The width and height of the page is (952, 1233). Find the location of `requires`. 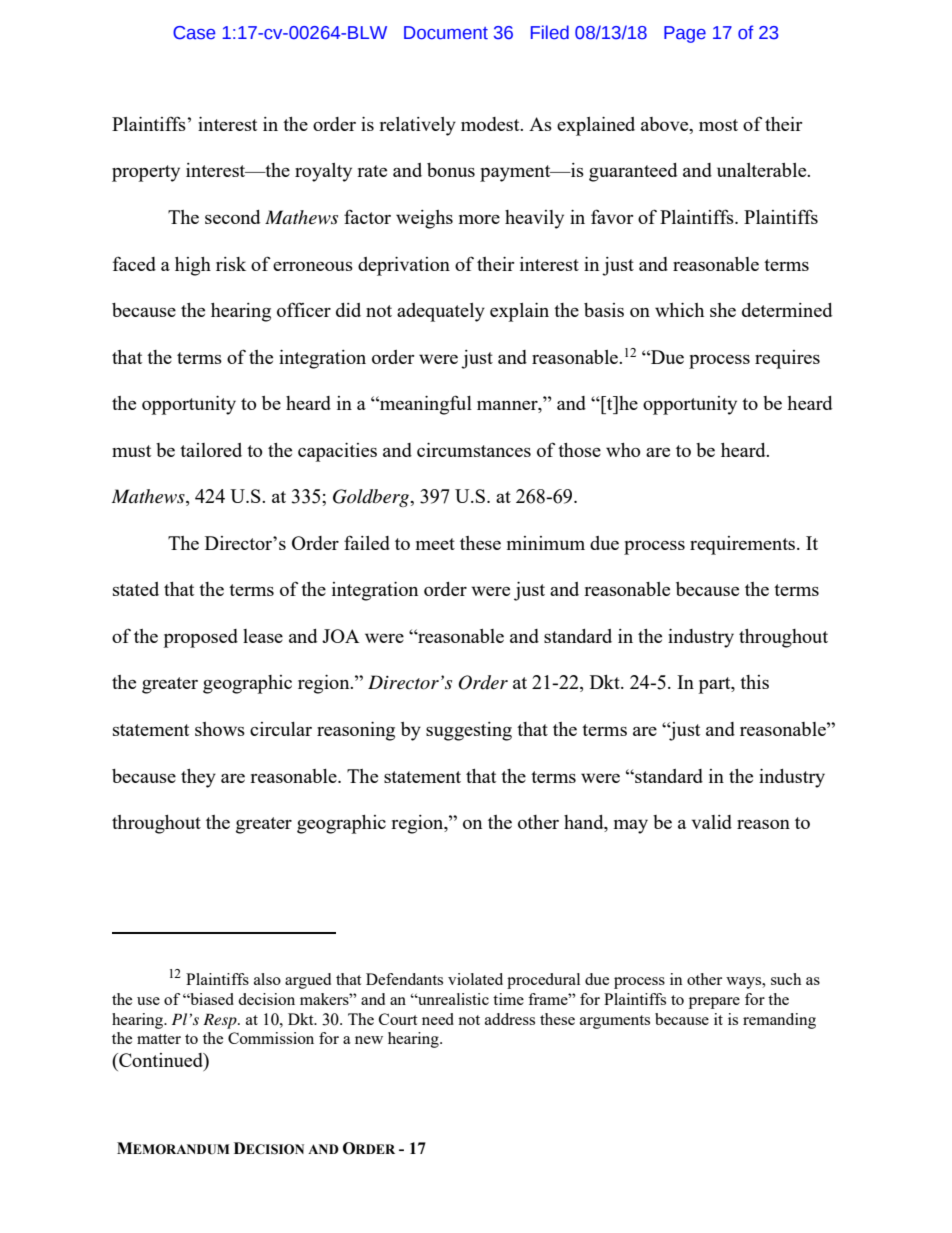

requires is located at coordinates (787, 359).
